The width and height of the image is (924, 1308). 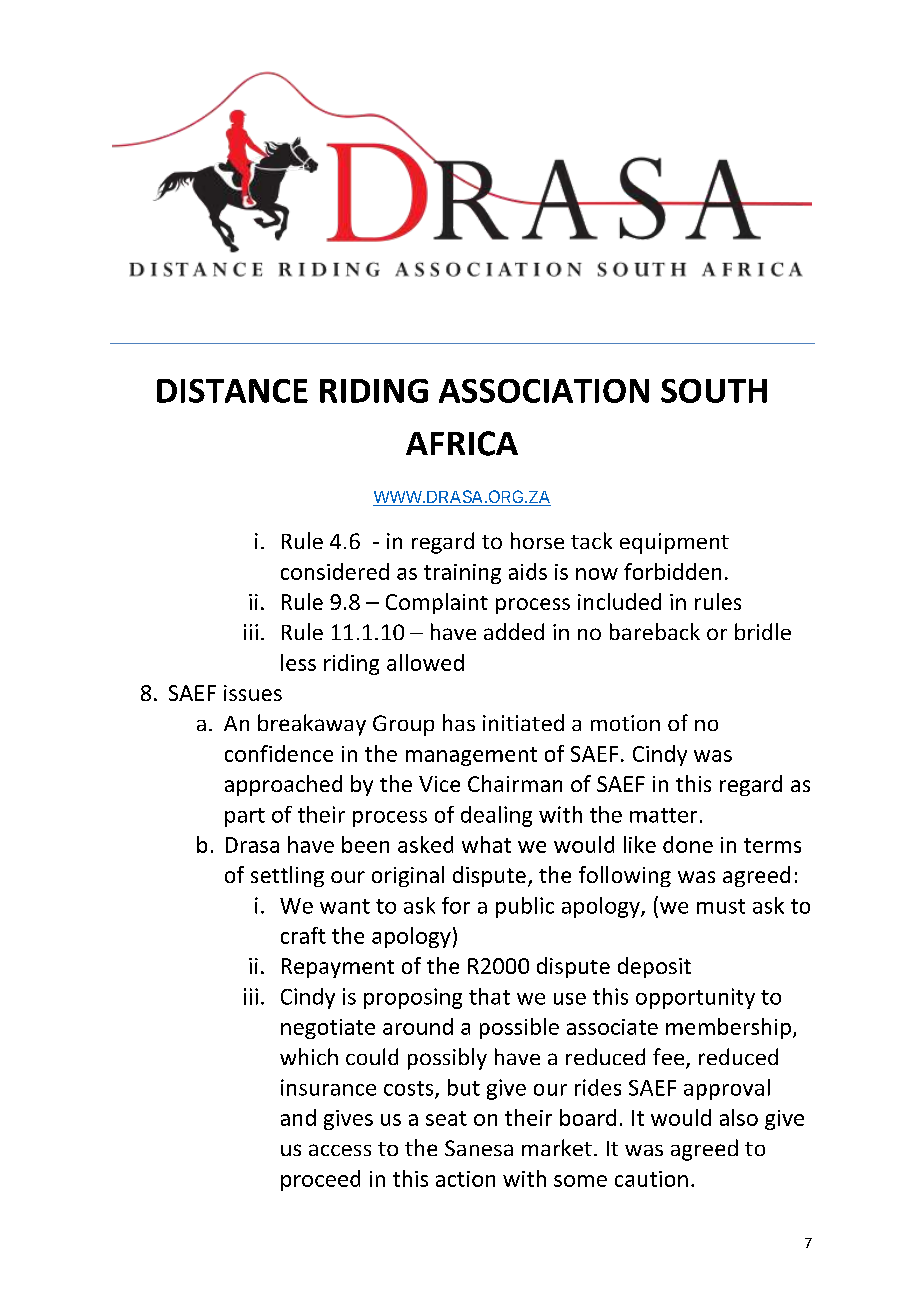 What do you see at coordinates (655, 631) in the image?
I see `bareback` at bounding box center [655, 631].
